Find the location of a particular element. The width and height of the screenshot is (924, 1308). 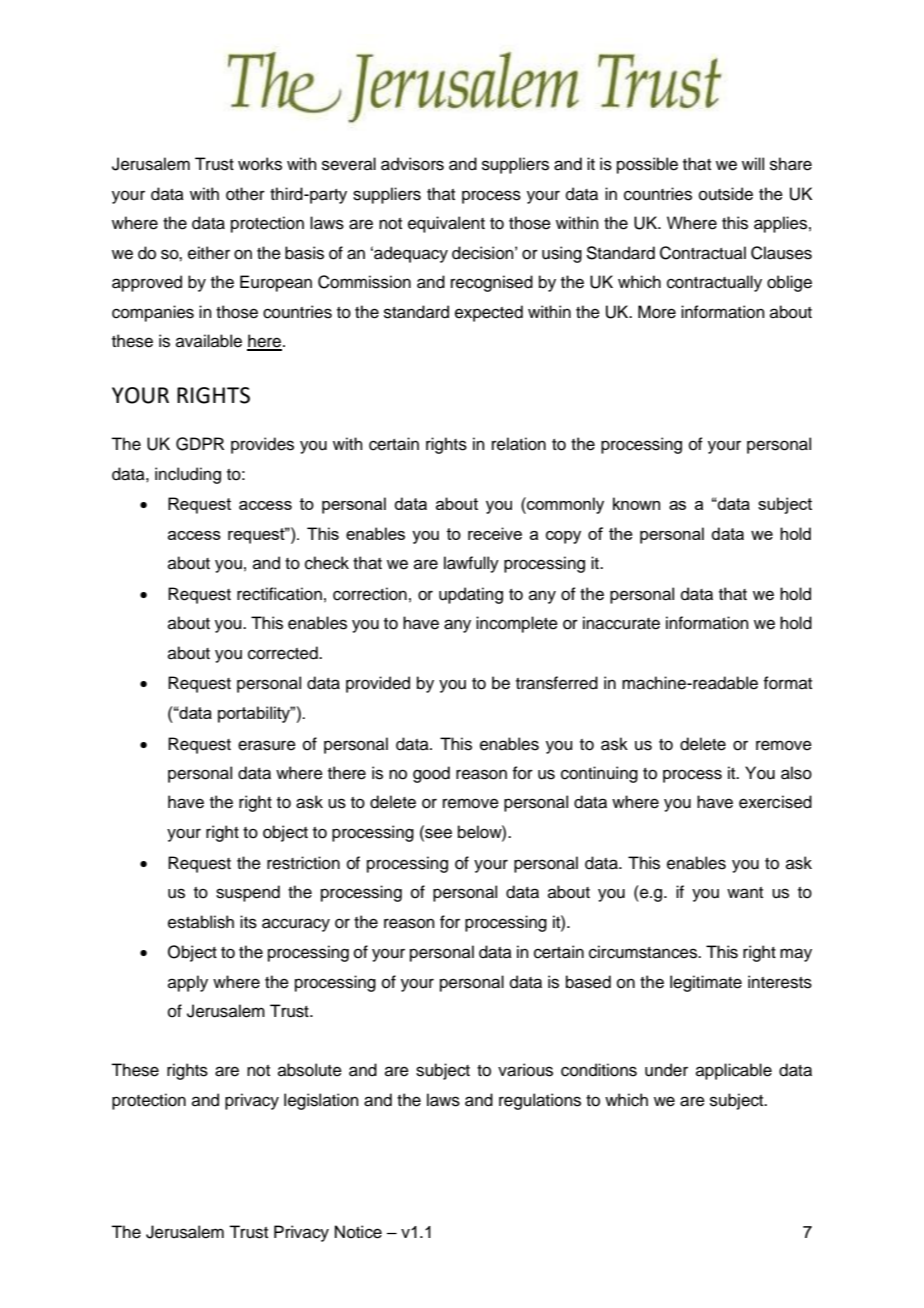

portability is located at coordinates (255, 714).
